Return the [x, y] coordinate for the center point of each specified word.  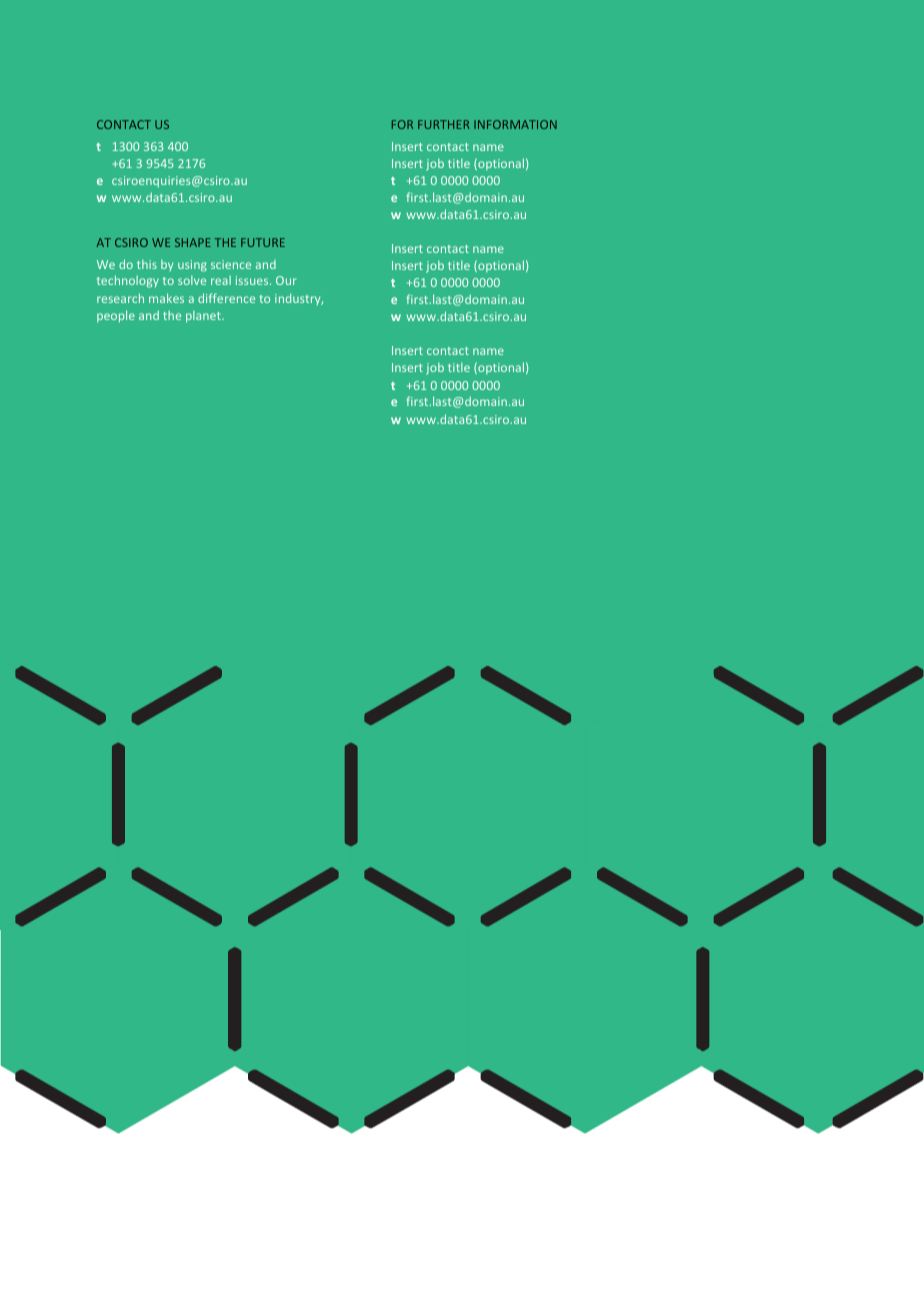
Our [286, 280]
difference [226, 298]
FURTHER [444, 124]
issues [253, 280]
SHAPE [193, 242]
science [231, 264]
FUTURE [263, 242]
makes [166, 298]
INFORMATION [515, 124]
